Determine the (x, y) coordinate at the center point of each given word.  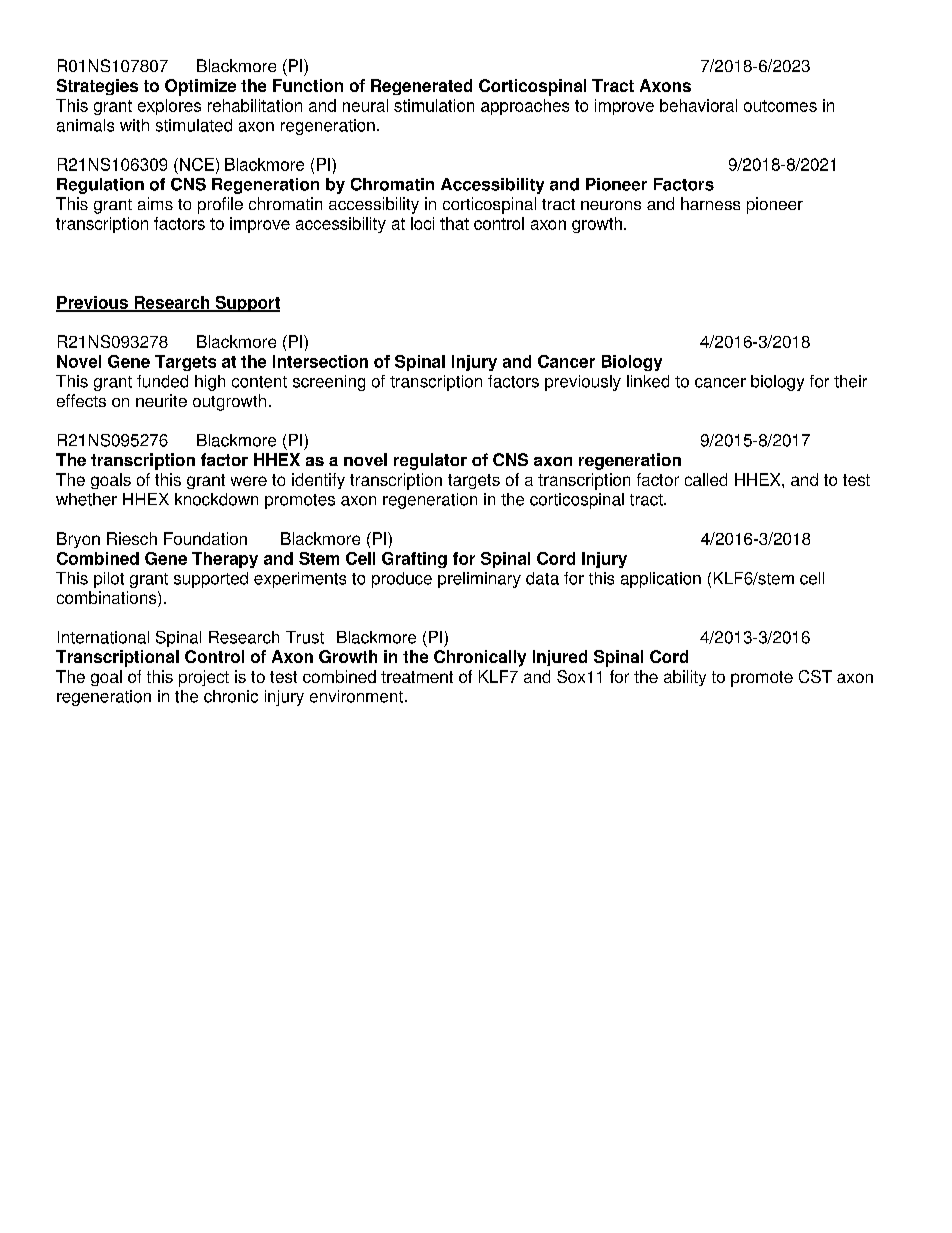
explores (169, 107)
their (850, 381)
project (204, 678)
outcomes (780, 106)
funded (162, 381)
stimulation (434, 105)
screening (329, 383)
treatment (417, 677)
